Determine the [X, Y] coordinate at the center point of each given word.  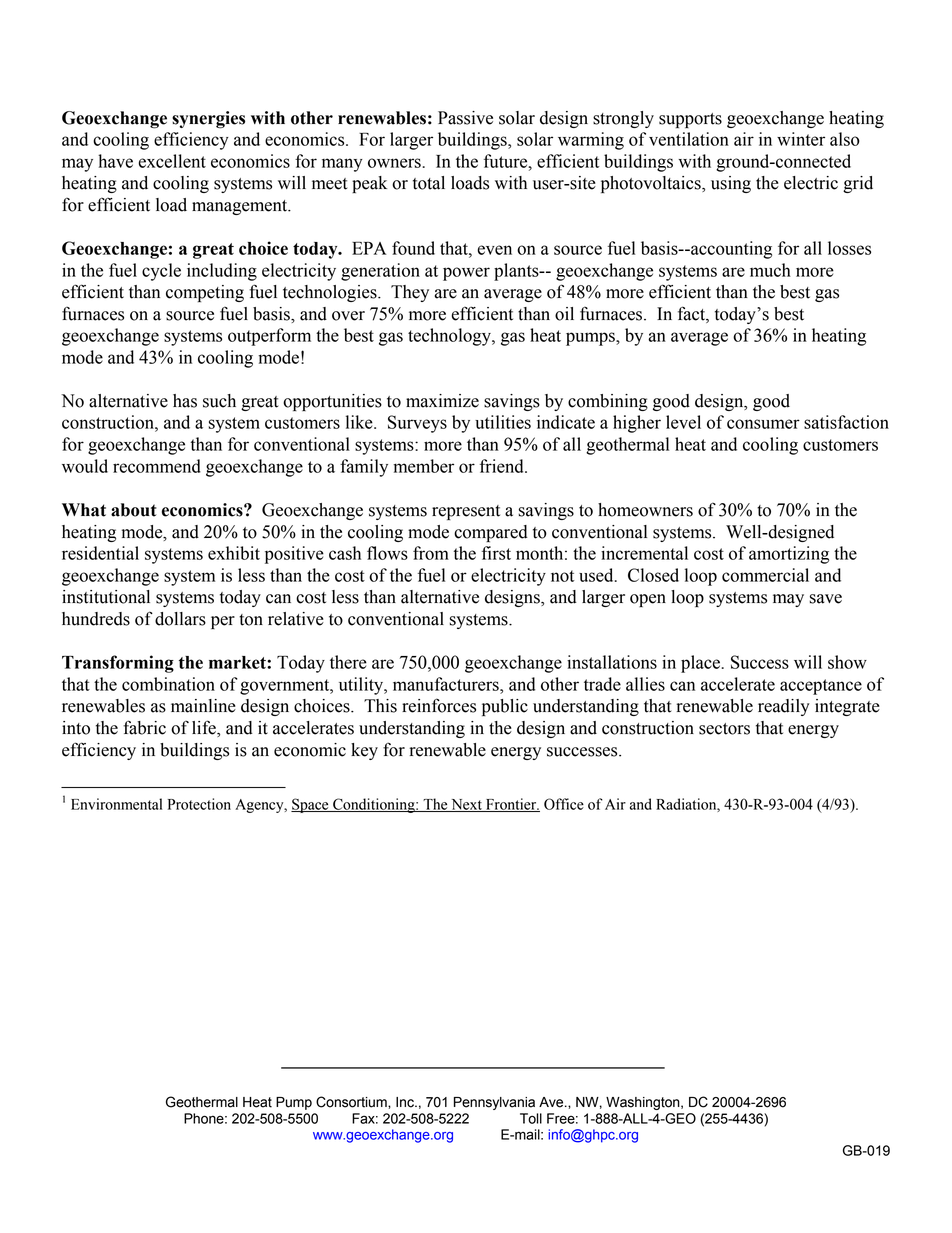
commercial [765, 575]
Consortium [352, 1102]
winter [801, 139]
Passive [465, 118]
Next [466, 805]
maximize [442, 401]
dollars [180, 619]
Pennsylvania [494, 1103]
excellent [172, 161]
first [496, 553]
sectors [724, 729]
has [185, 401]
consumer [763, 424]
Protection [199, 804]
